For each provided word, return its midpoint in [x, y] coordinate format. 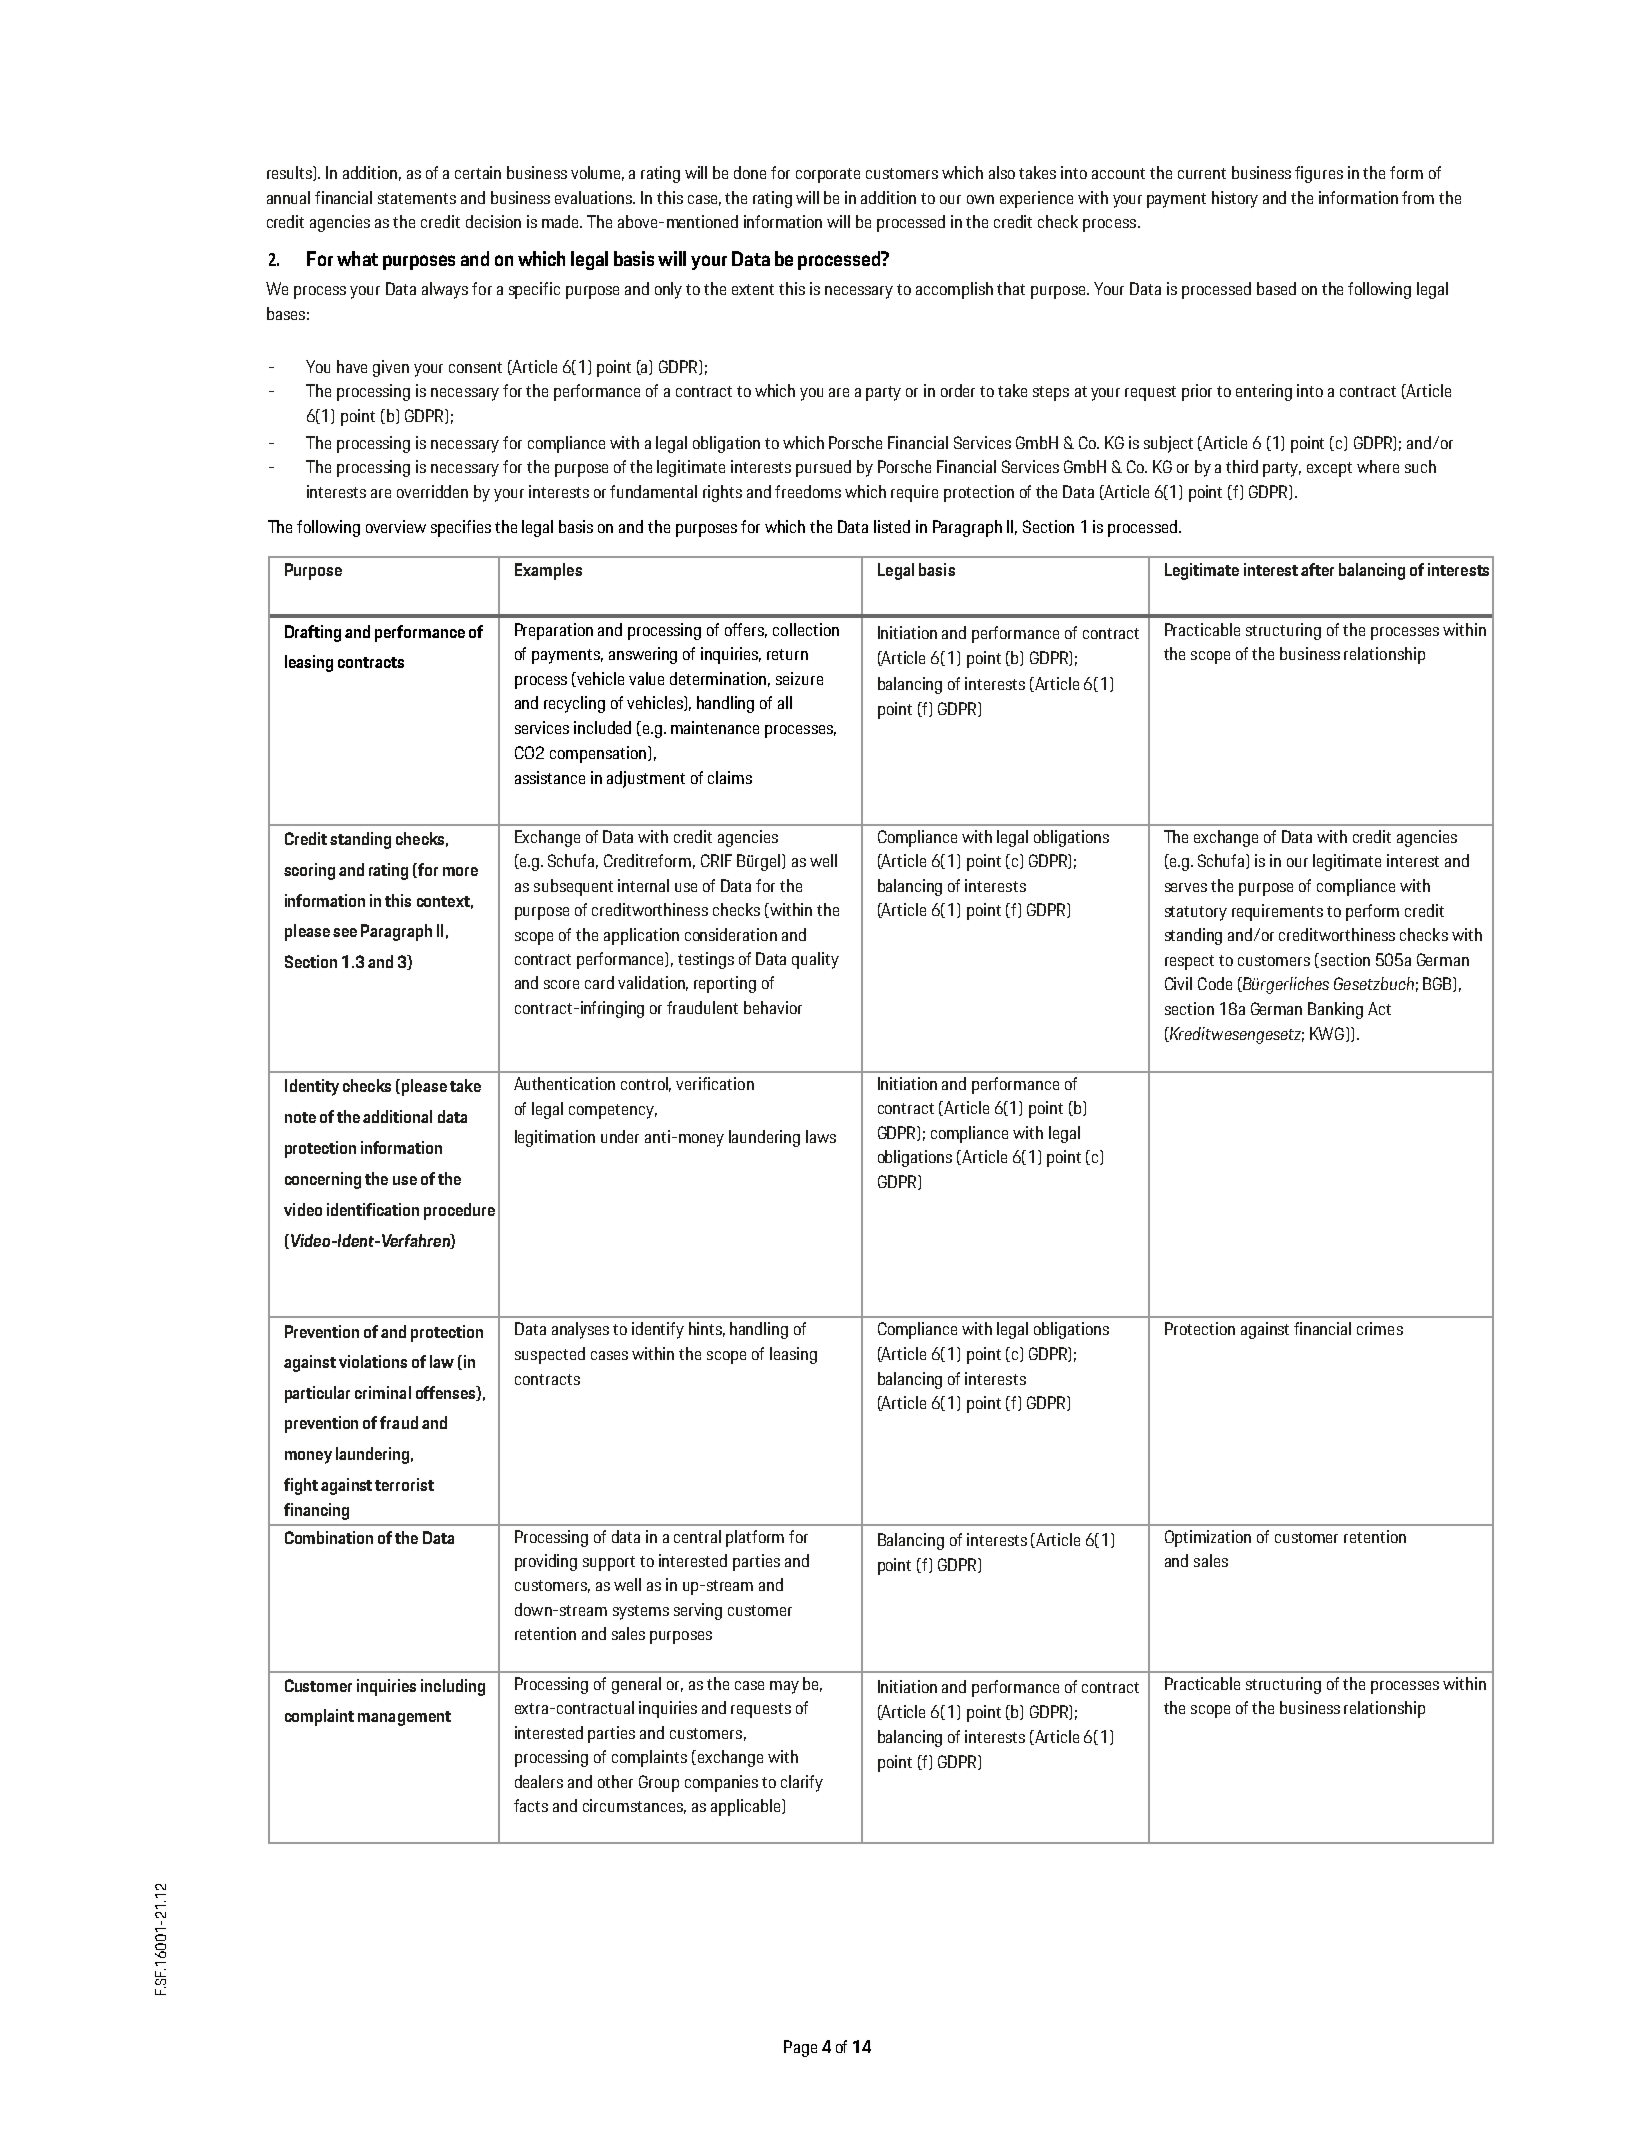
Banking [1335, 1010]
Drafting [313, 633]
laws [821, 1136]
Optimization [1208, 1538]
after [1317, 569]
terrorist [404, 1484]
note [300, 1117]
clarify [802, 1783]
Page [800, 2048]
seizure [799, 678]
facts [531, 1805]
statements [417, 198]
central [697, 1536]
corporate [828, 175]
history [1235, 199]
